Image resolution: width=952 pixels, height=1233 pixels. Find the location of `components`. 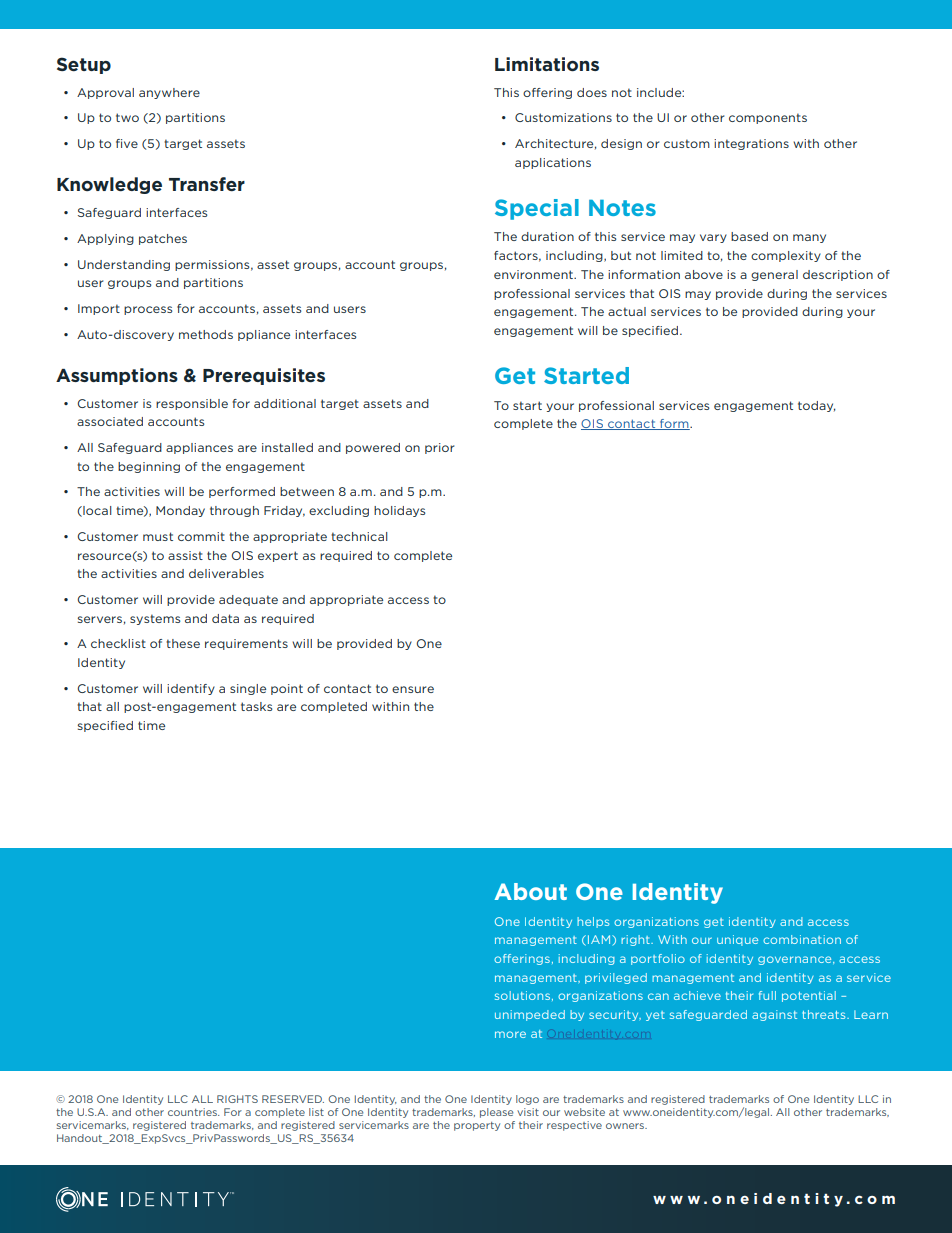

components is located at coordinates (768, 118).
